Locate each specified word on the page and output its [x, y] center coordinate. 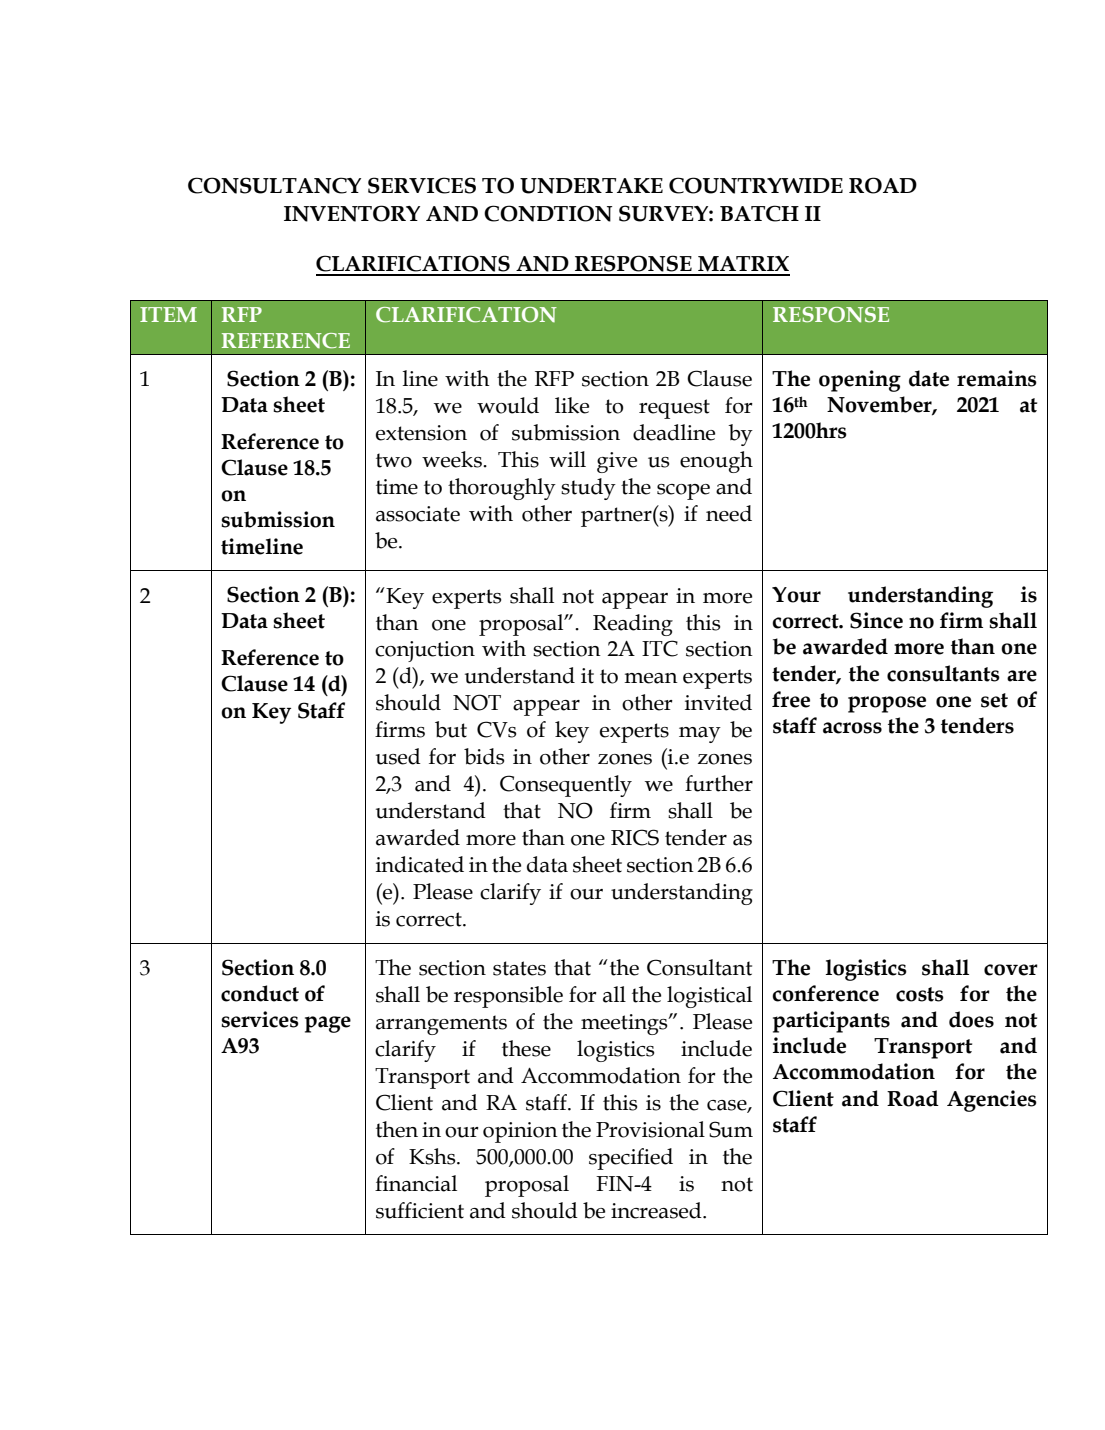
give [617, 462]
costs [920, 994]
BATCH [759, 213]
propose [887, 704]
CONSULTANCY [274, 185]
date [929, 378]
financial [416, 1183]
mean [651, 678]
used [398, 756]
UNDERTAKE [591, 186]
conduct [260, 993]
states [519, 968]
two [394, 460]
